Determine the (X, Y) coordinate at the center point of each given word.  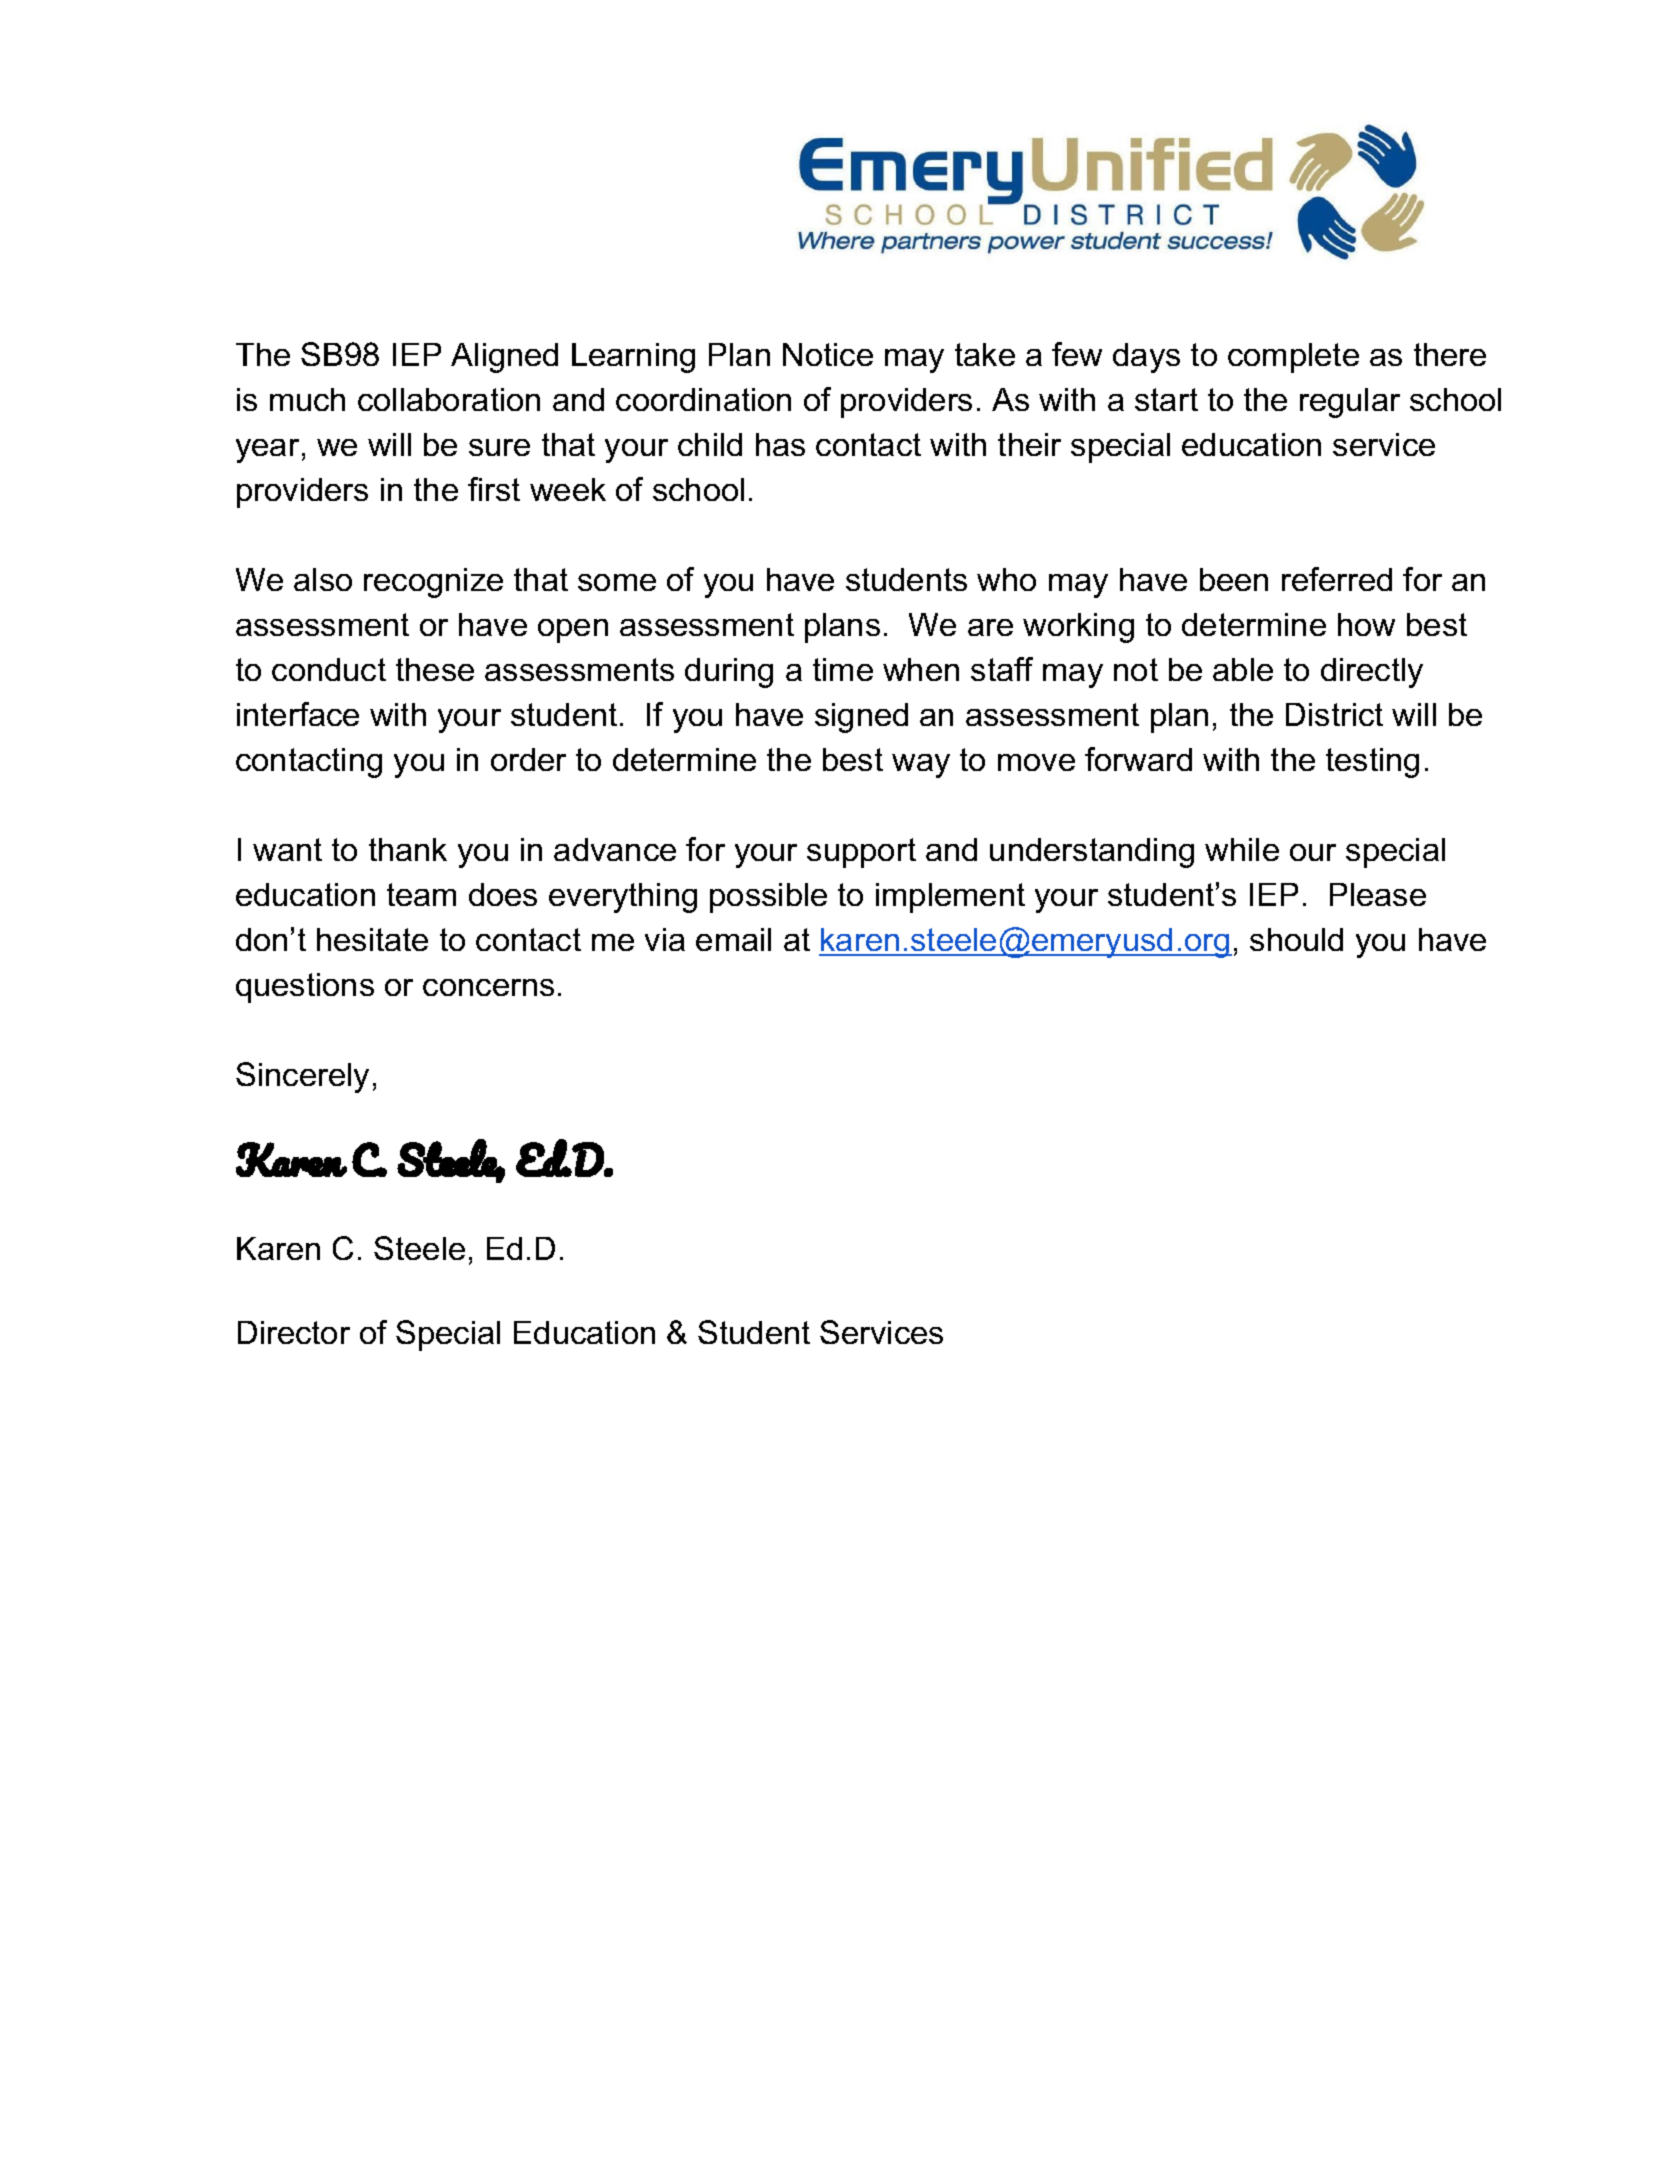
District (1334, 714)
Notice (828, 354)
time (843, 669)
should (1296, 939)
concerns (488, 987)
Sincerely (302, 1077)
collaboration (449, 399)
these (435, 669)
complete (1293, 358)
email (733, 939)
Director (294, 1332)
